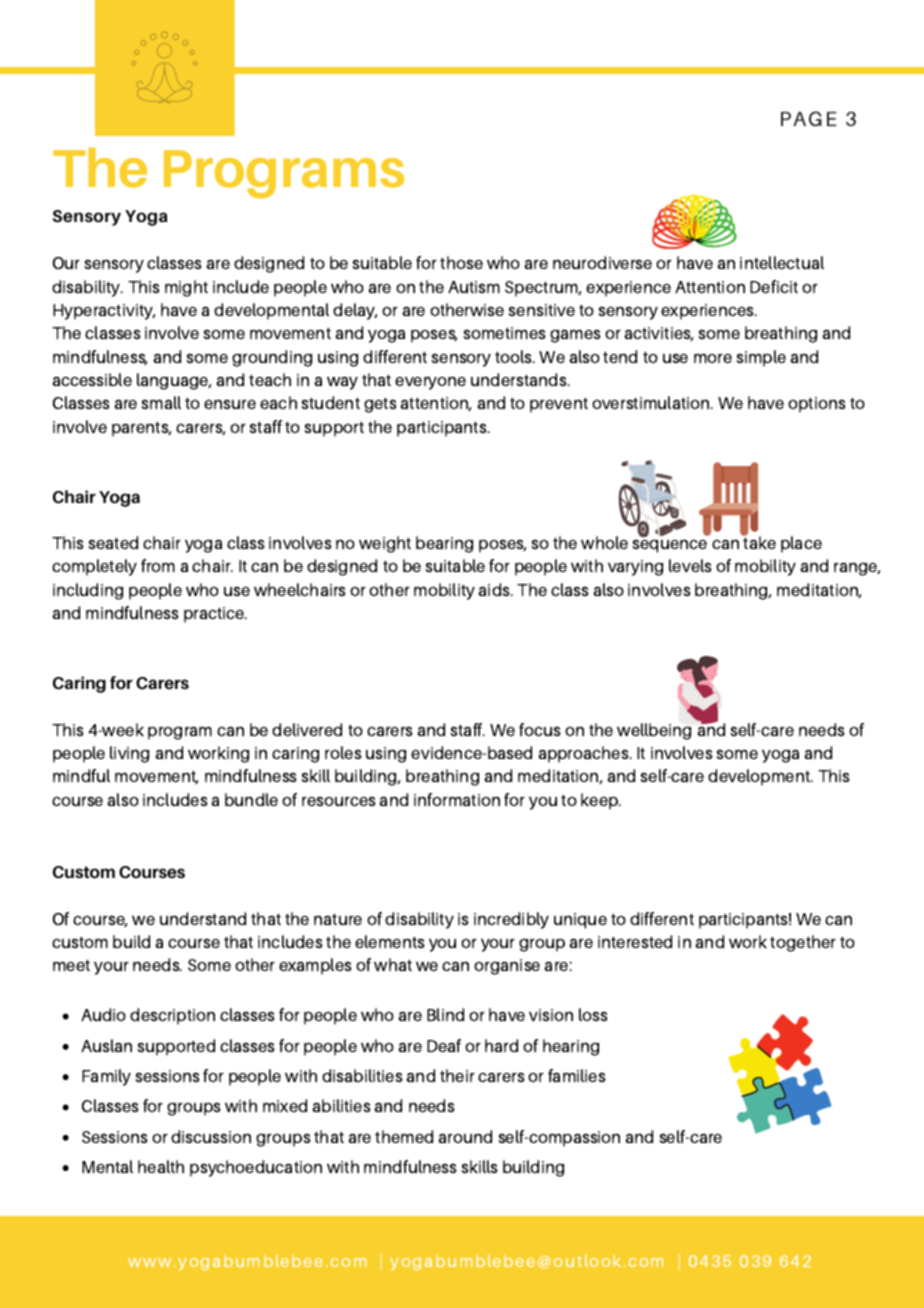 This image has width=924, height=1308. I want to click on aids, so click(495, 589).
